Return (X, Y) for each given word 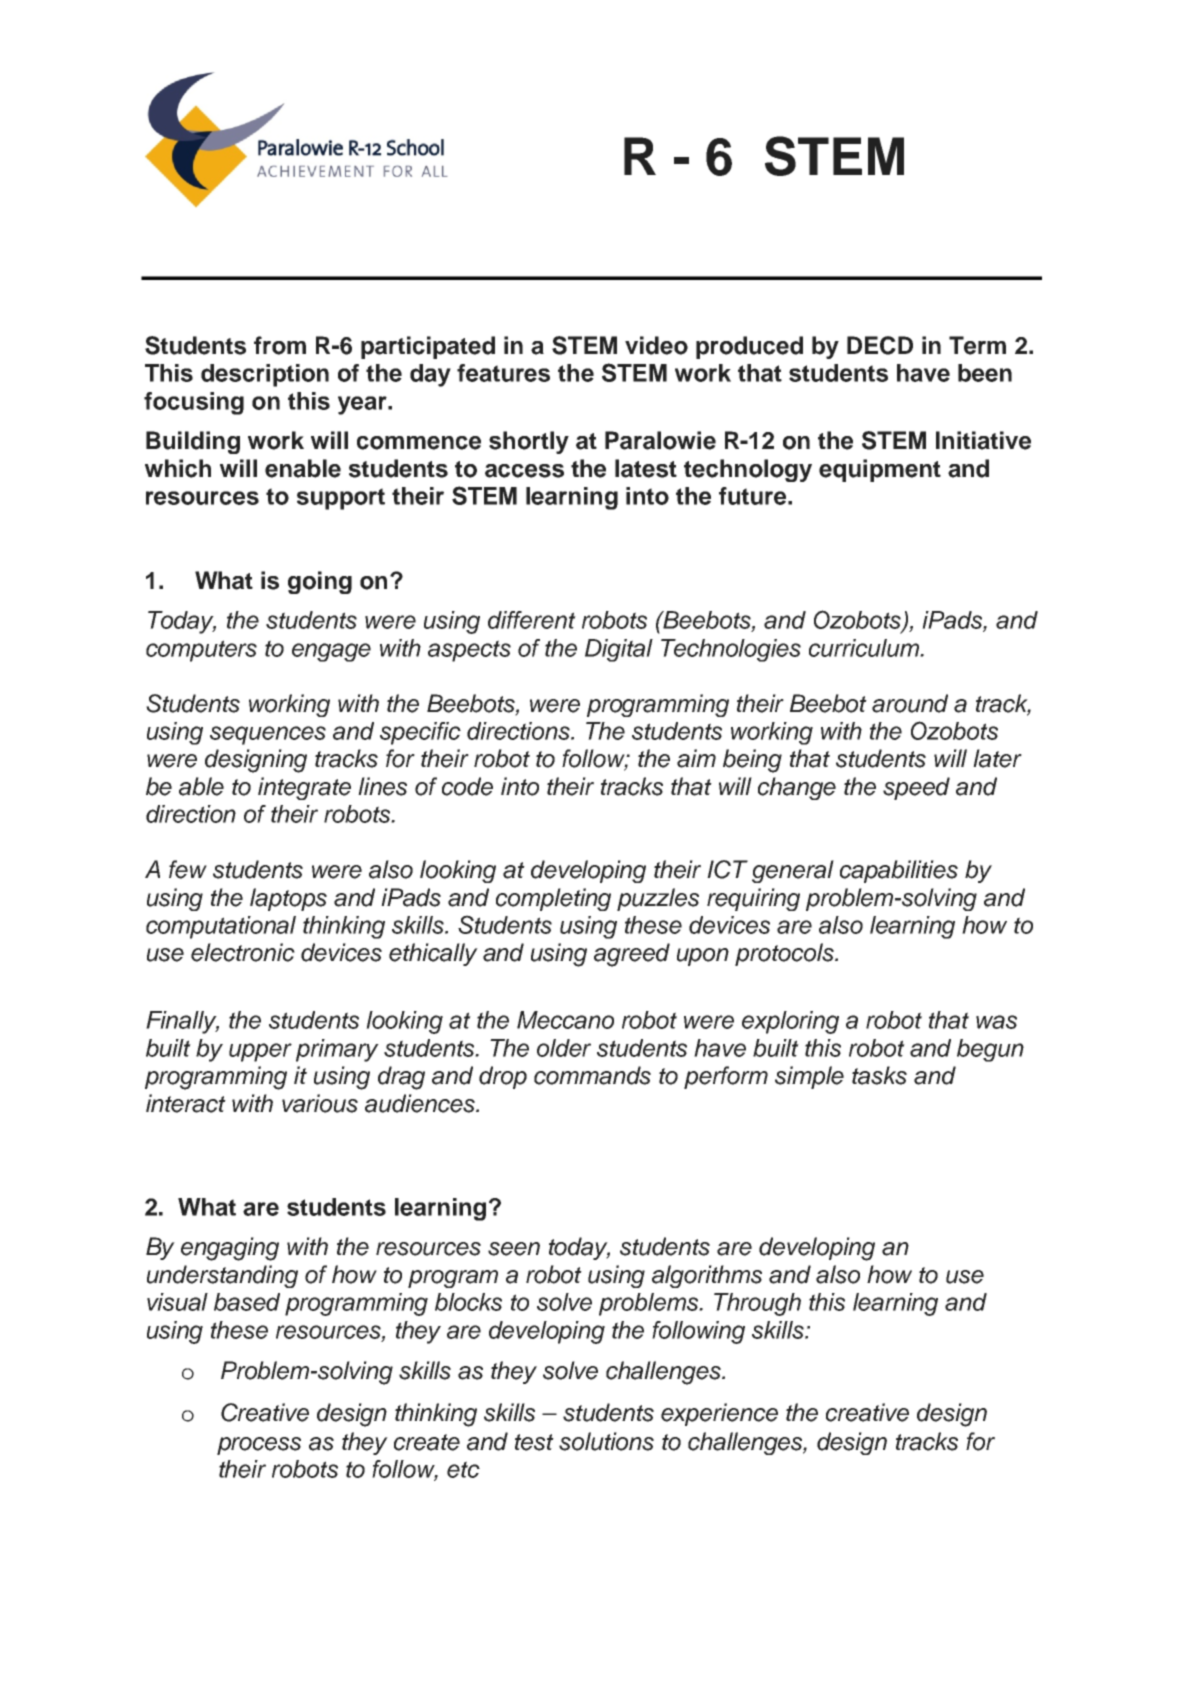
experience (719, 1414)
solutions (606, 1441)
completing (553, 899)
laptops (288, 899)
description (265, 375)
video (656, 345)
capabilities (899, 871)
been (985, 373)
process (259, 1446)
